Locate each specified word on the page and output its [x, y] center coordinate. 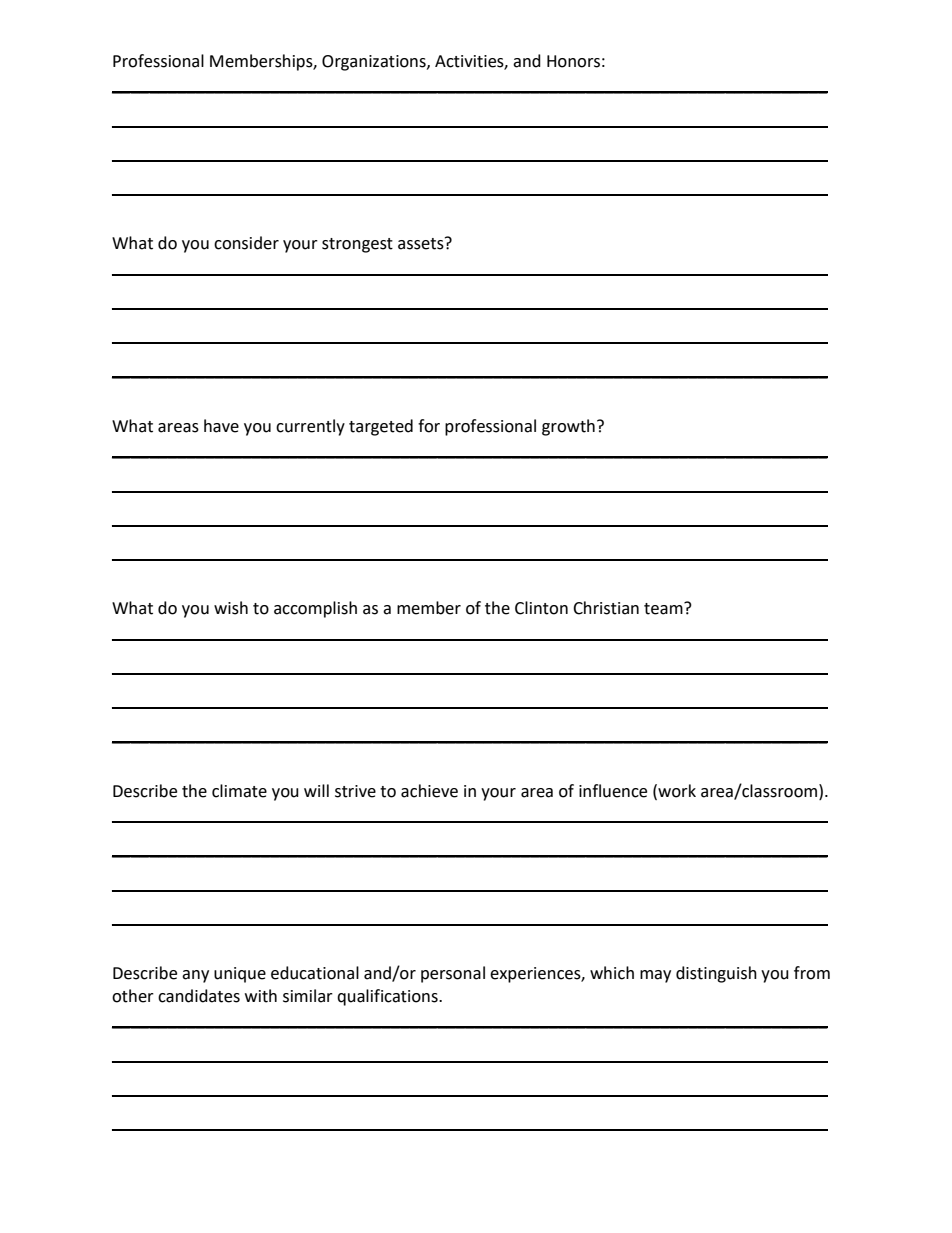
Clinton [541, 608]
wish [231, 608]
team [664, 608]
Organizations [375, 63]
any [195, 976]
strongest [357, 245]
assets [422, 243]
